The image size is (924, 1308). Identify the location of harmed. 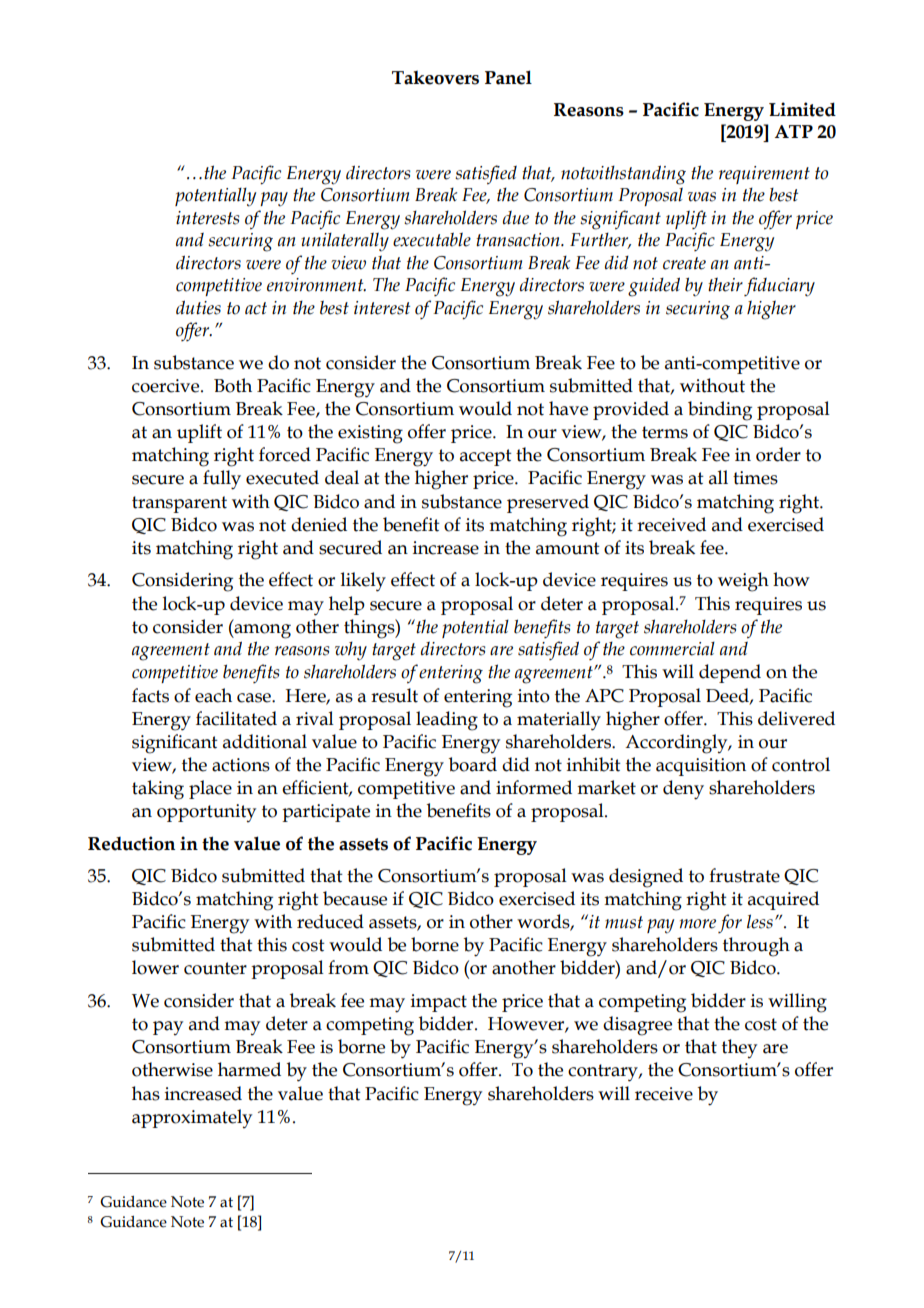
(249, 1069).
